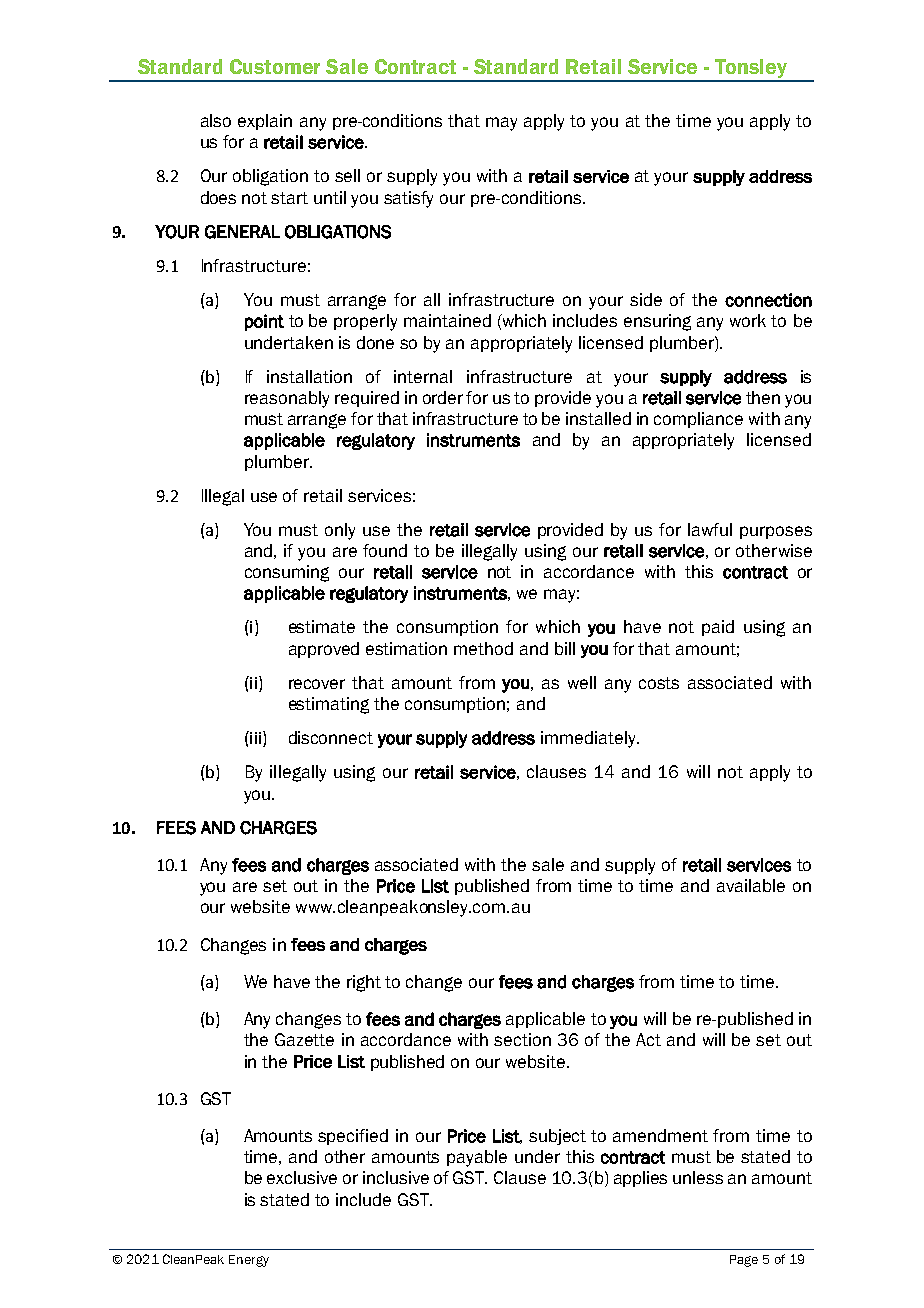  Describe the element at coordinates (249, 1261) in the page. I see `Energy` at that location.
